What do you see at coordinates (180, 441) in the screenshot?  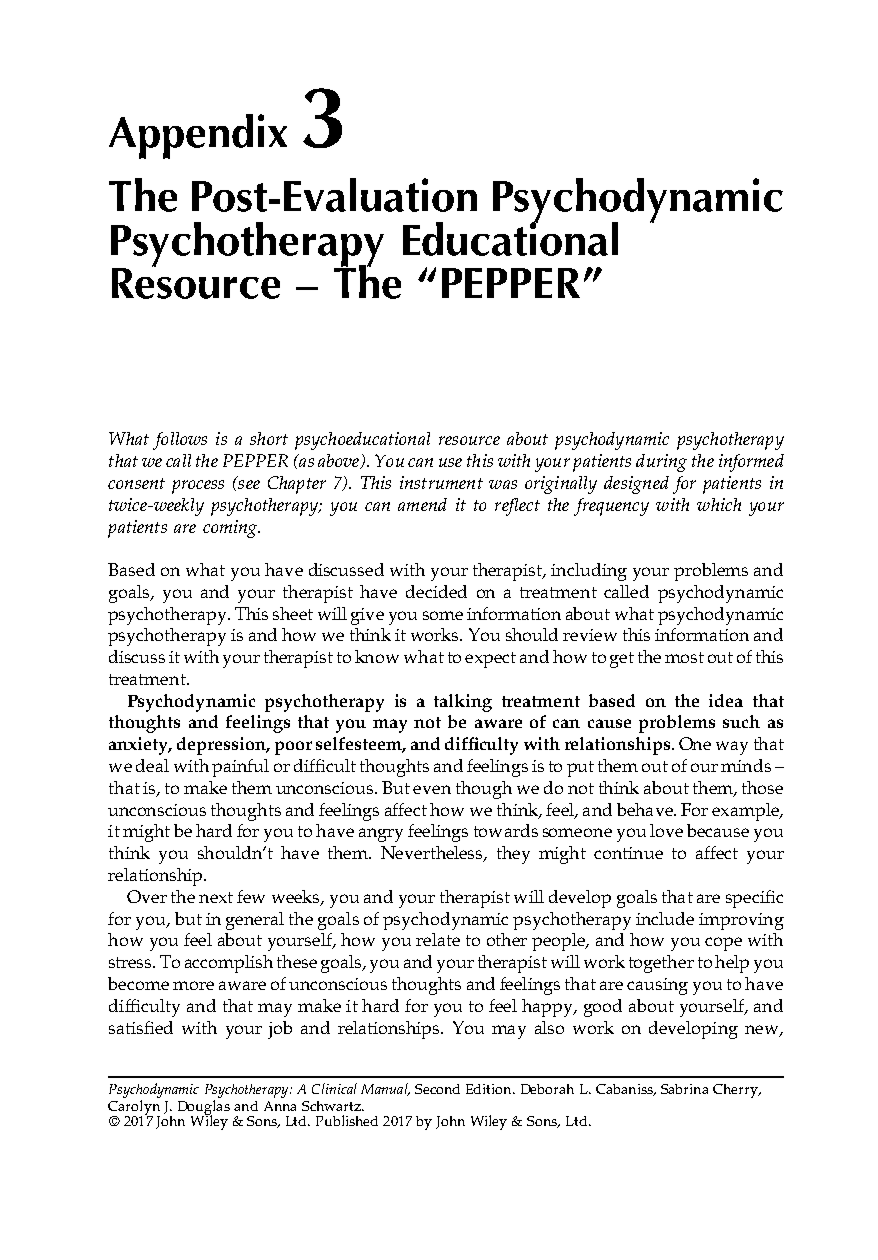 I see `follows` at bounding box center [180, 441].
